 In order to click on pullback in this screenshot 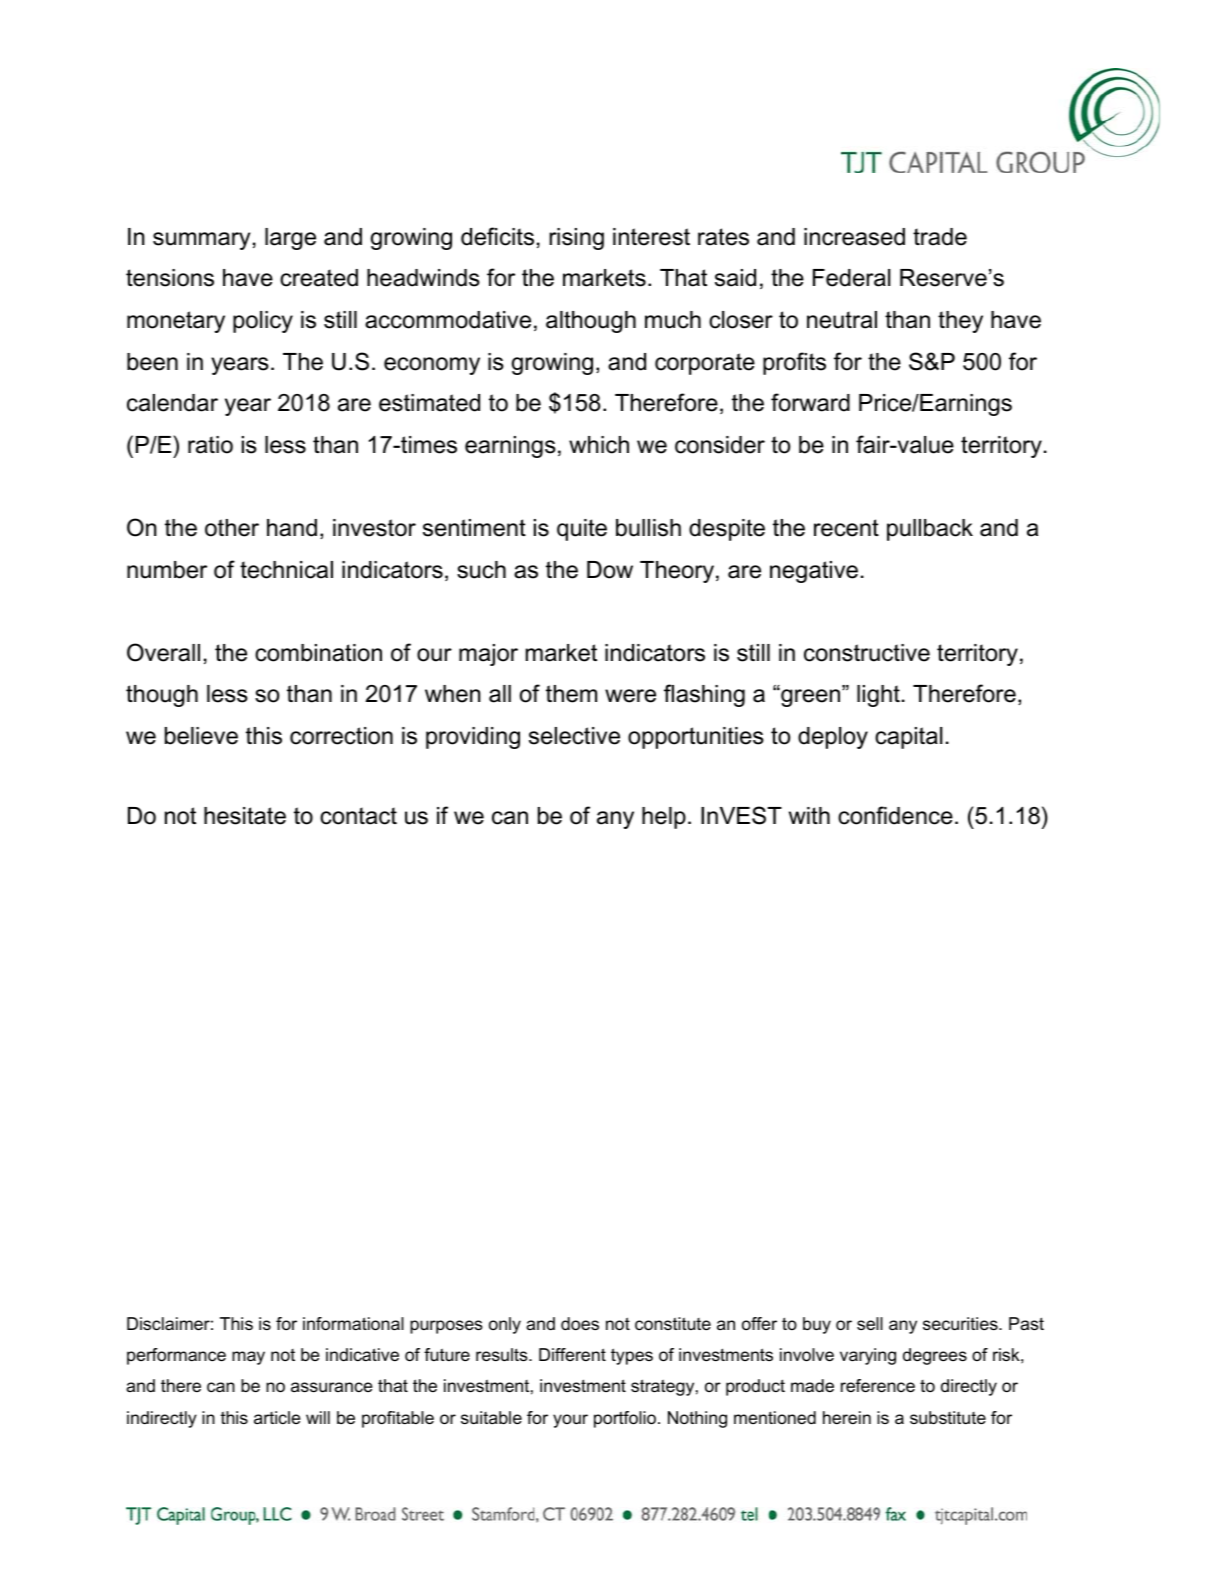, I will do `click(930, 530)`.
